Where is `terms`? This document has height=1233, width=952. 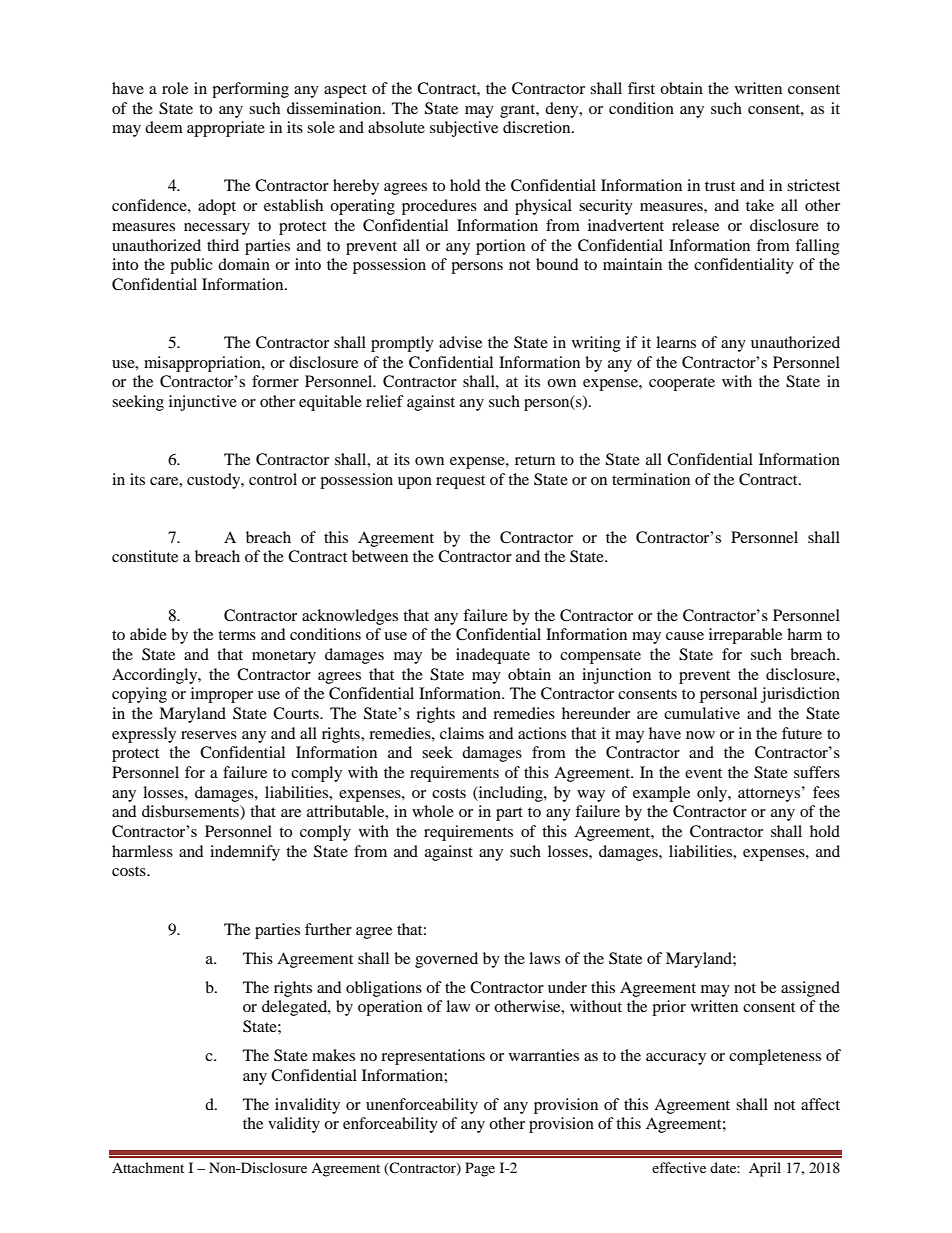
terms is located at coordinates (237, 635).
